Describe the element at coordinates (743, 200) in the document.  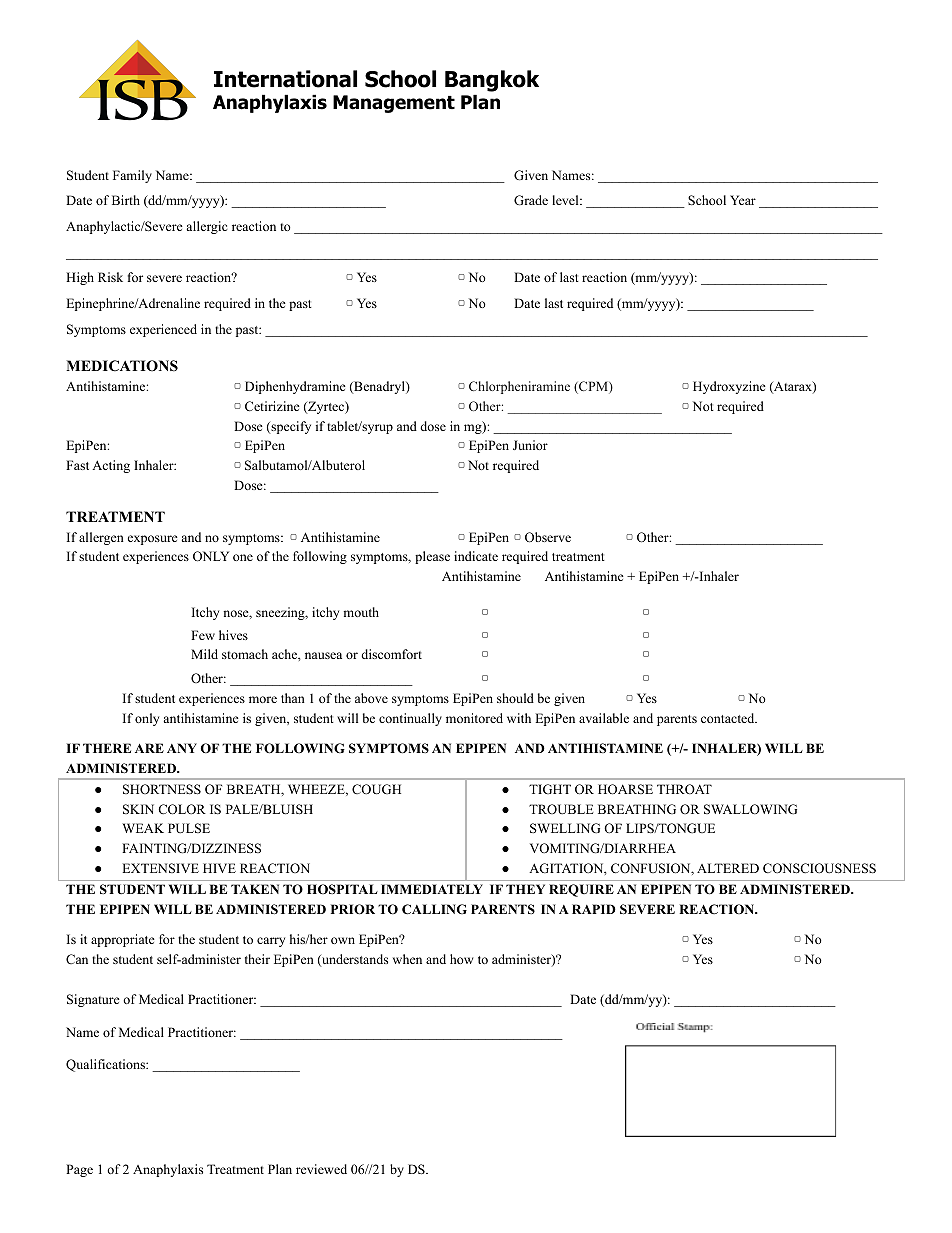
I see `Year` at that location.
